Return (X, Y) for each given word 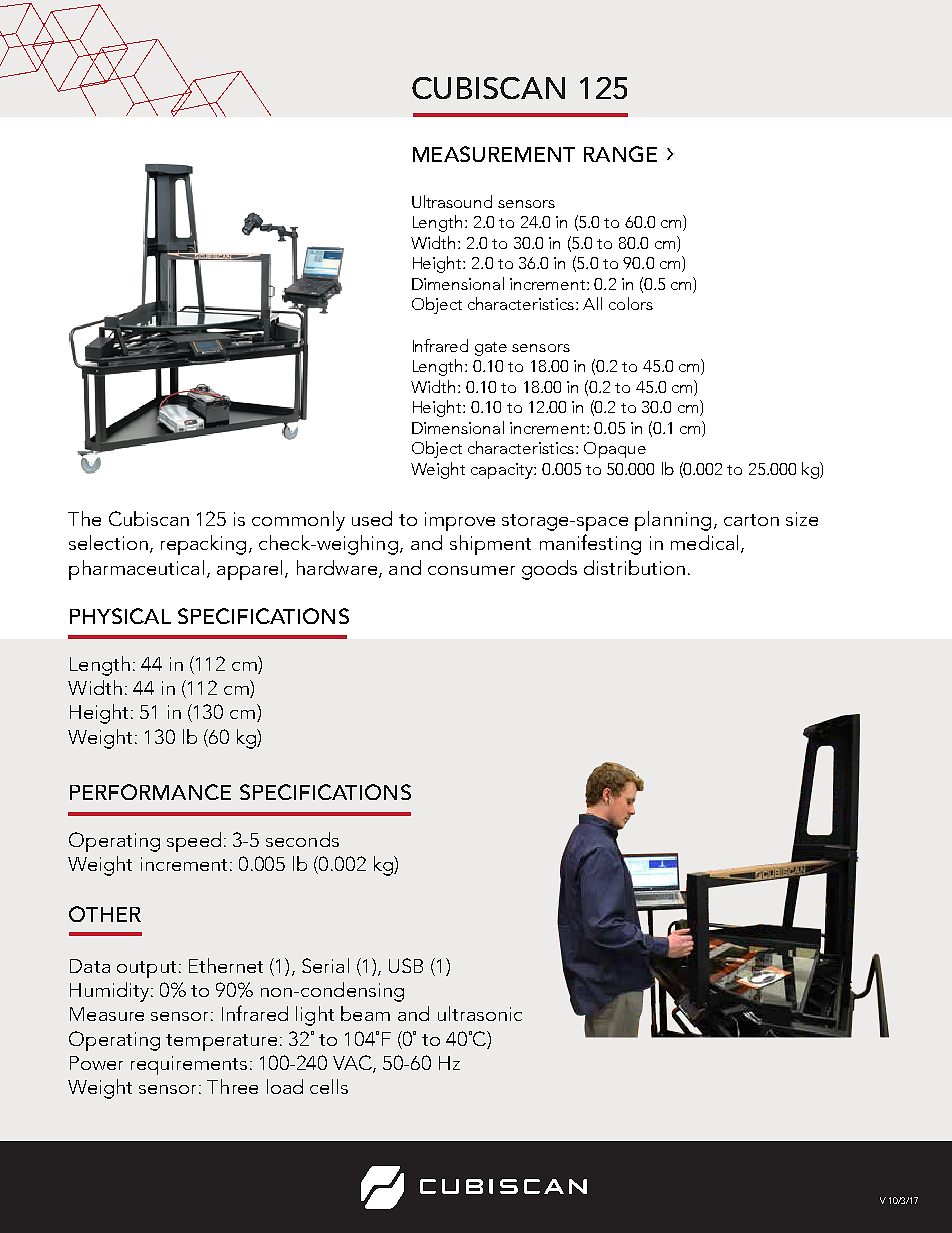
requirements (189, 1065)
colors (631, 303)
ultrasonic (480, 1013)
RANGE (620, 154)
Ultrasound (452, 201)
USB (406, 965)
